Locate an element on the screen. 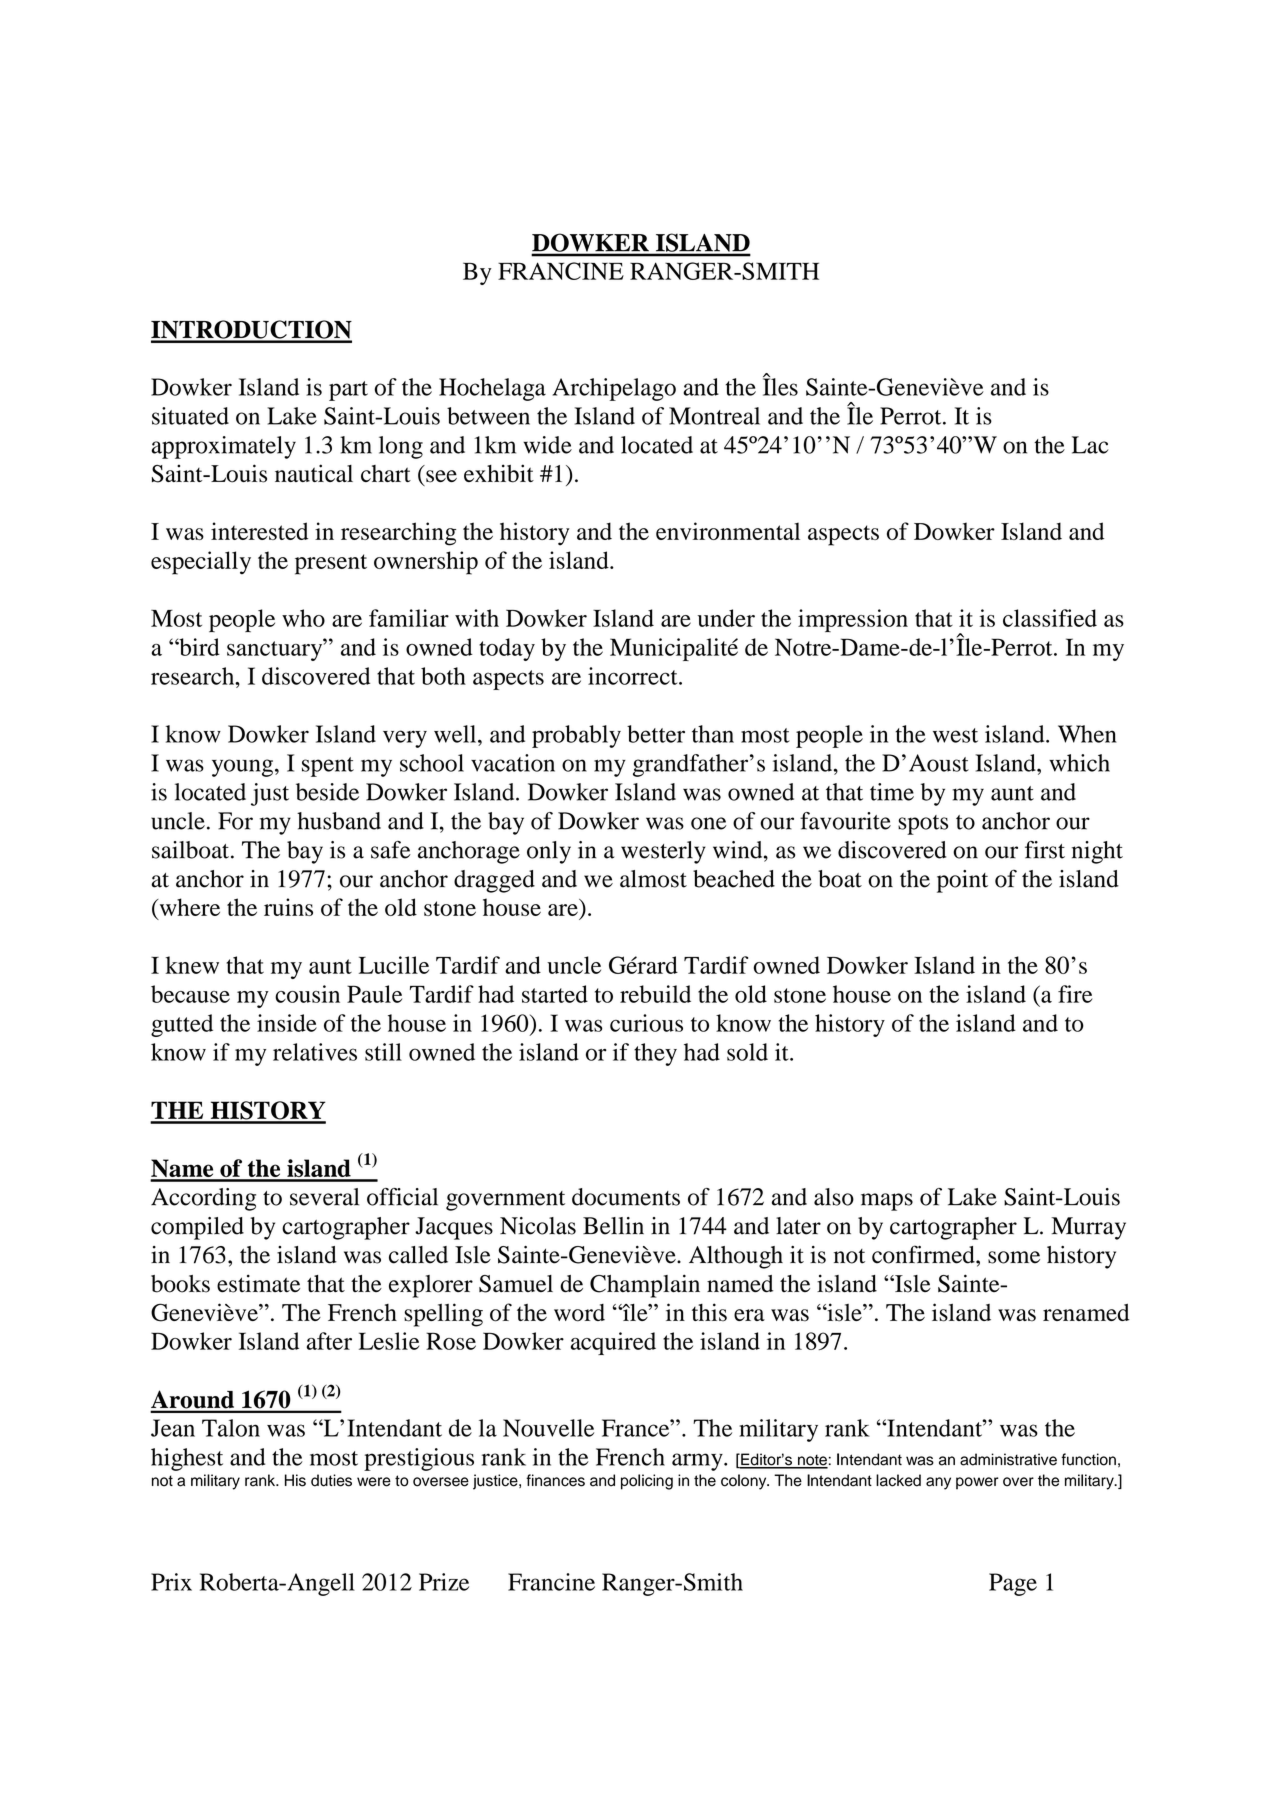 This screenshot has width=1281, height=1813. approximately is located at coordinates (223, 447).
